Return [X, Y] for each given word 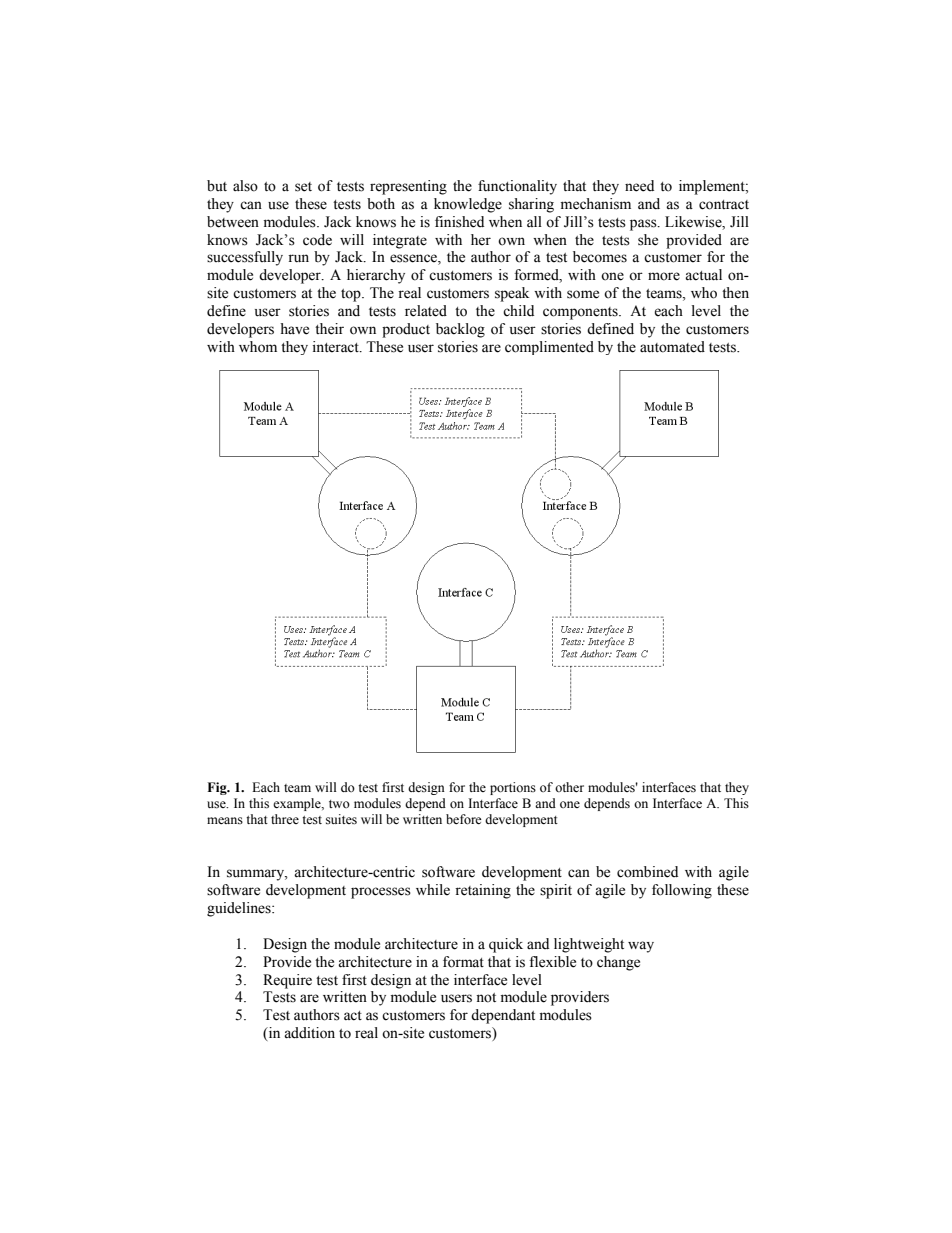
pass [644, 225]
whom [258, 347]
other [569, 787]
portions [513, 788]
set [303, 187]
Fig [218, 788]
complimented [549, 348]
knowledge [468, 205]
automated [672, 347]
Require [287, 981]
